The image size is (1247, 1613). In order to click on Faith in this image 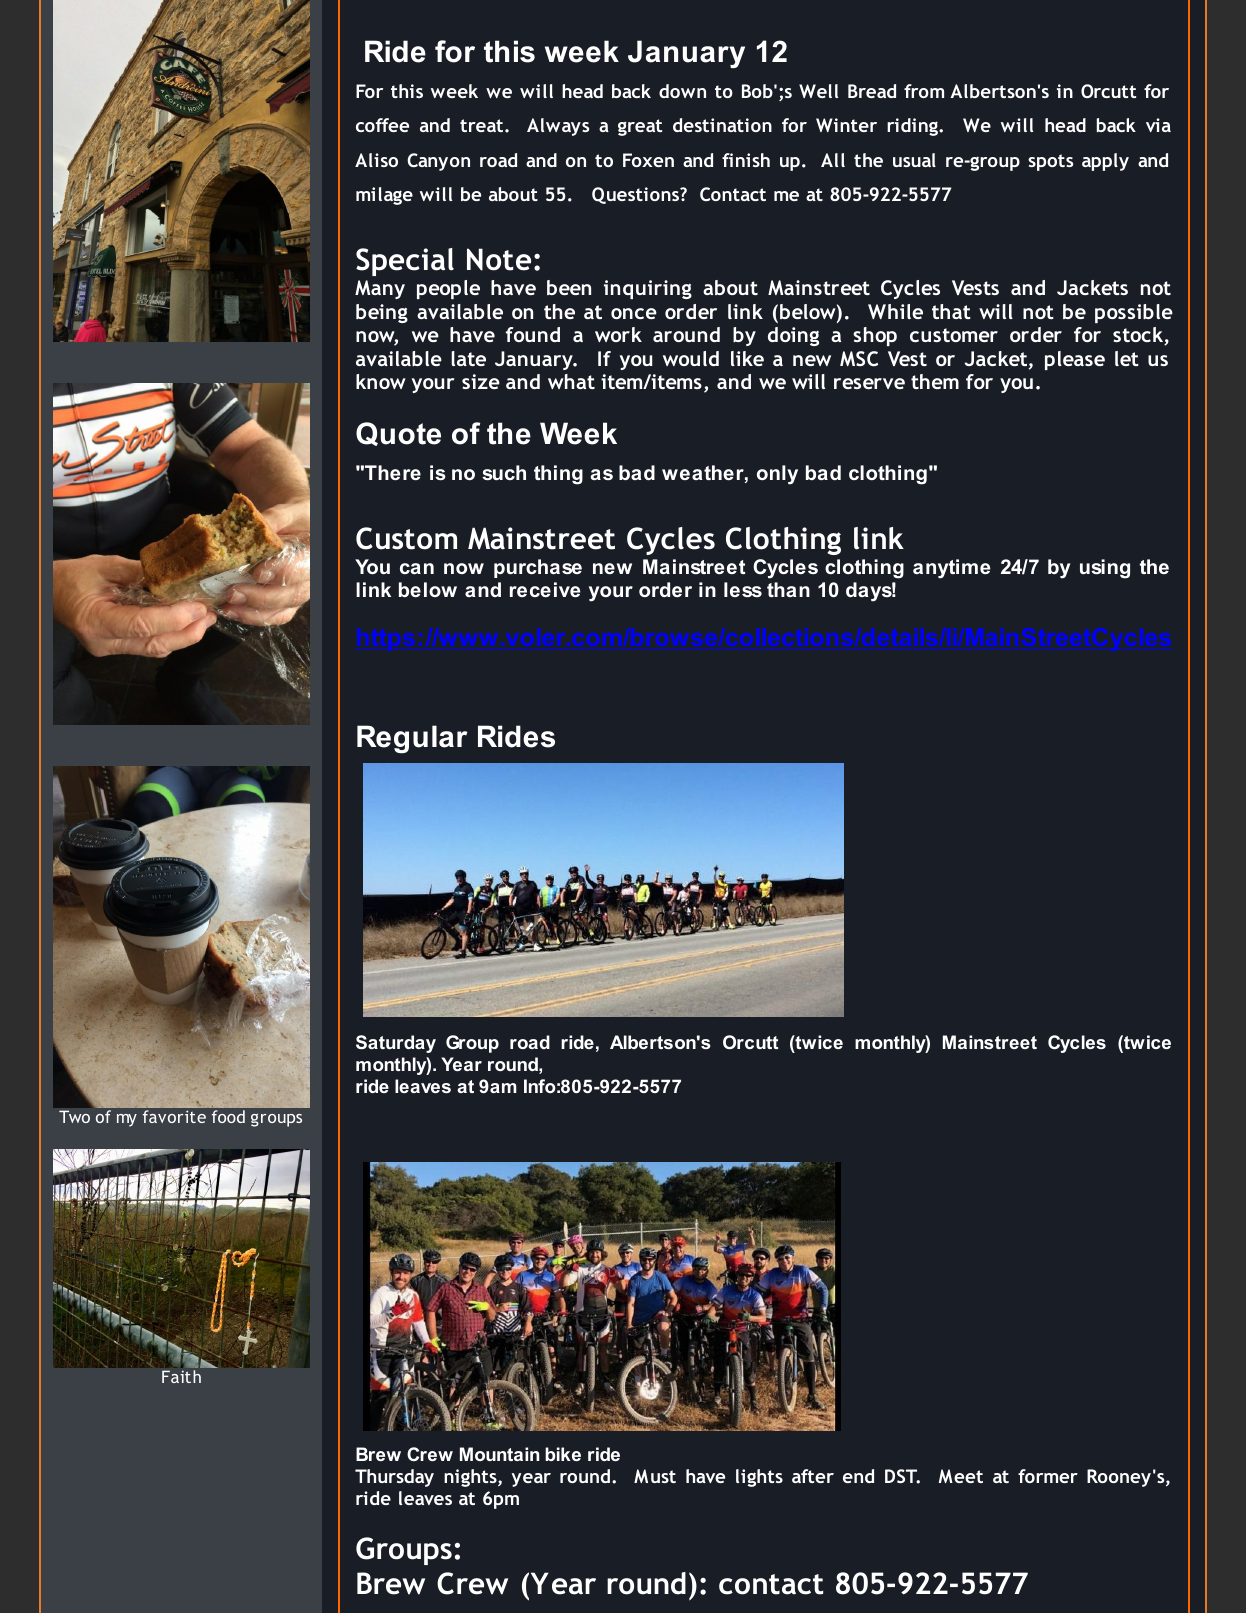, I will do `click(181, 1376)`.
